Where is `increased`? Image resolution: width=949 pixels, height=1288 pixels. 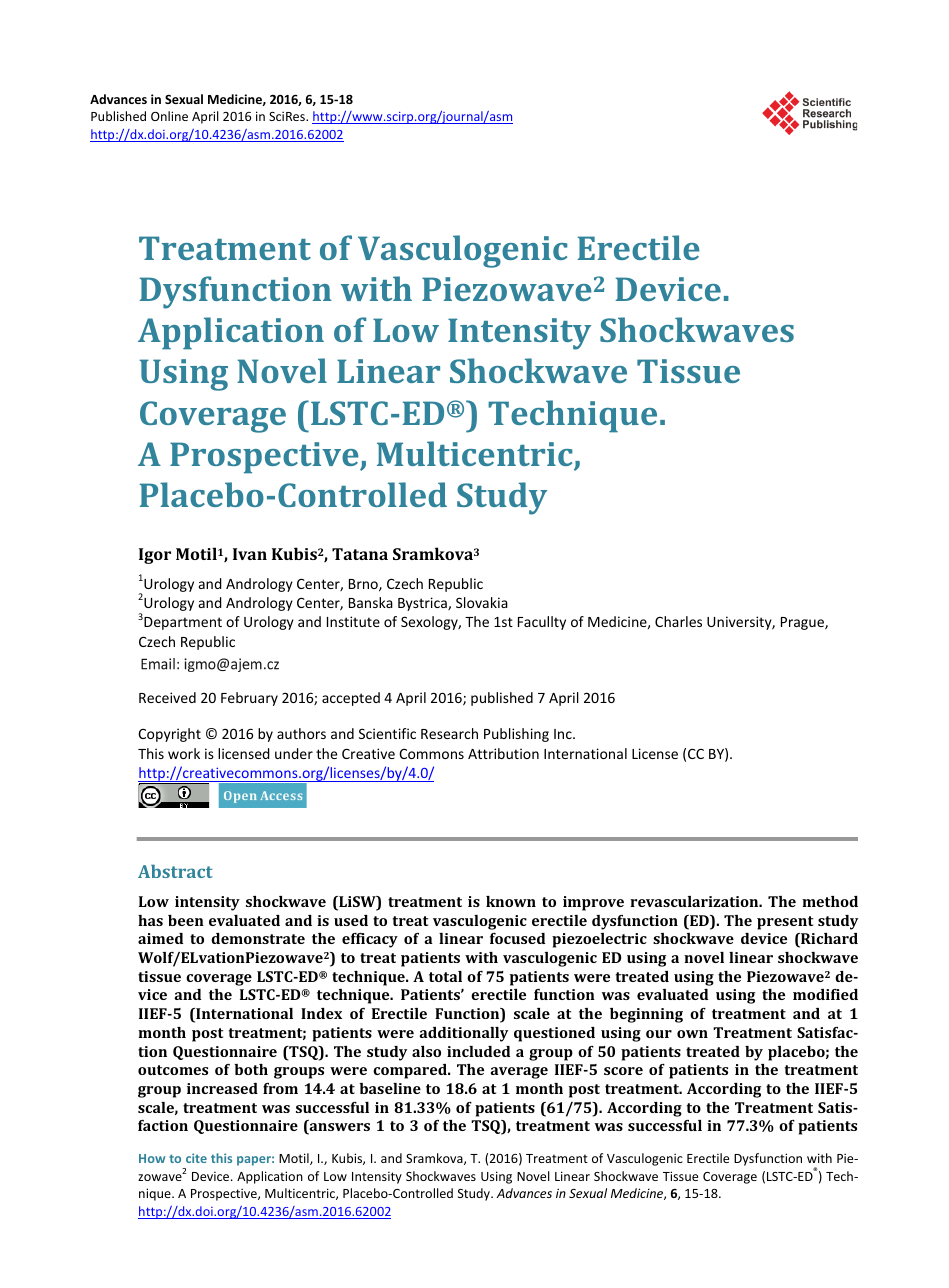
increased is located at coordinates (222, 1088).
